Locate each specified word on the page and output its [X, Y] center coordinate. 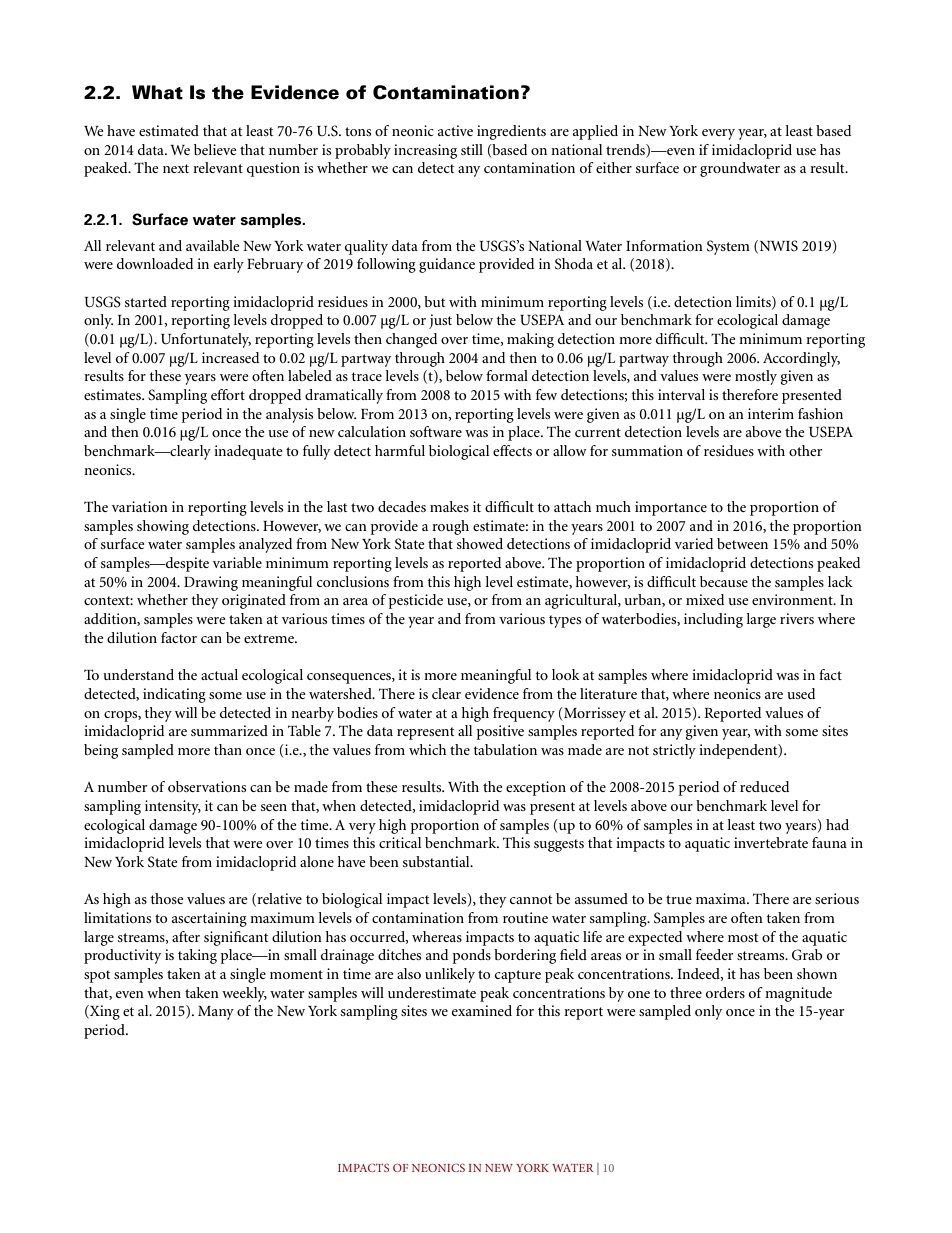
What [157, 92]
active [455, 130]
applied [595, 132]
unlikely [450, 975]
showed [480, 543]
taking [197, 956]
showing [163, 527]
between [742, 543]
